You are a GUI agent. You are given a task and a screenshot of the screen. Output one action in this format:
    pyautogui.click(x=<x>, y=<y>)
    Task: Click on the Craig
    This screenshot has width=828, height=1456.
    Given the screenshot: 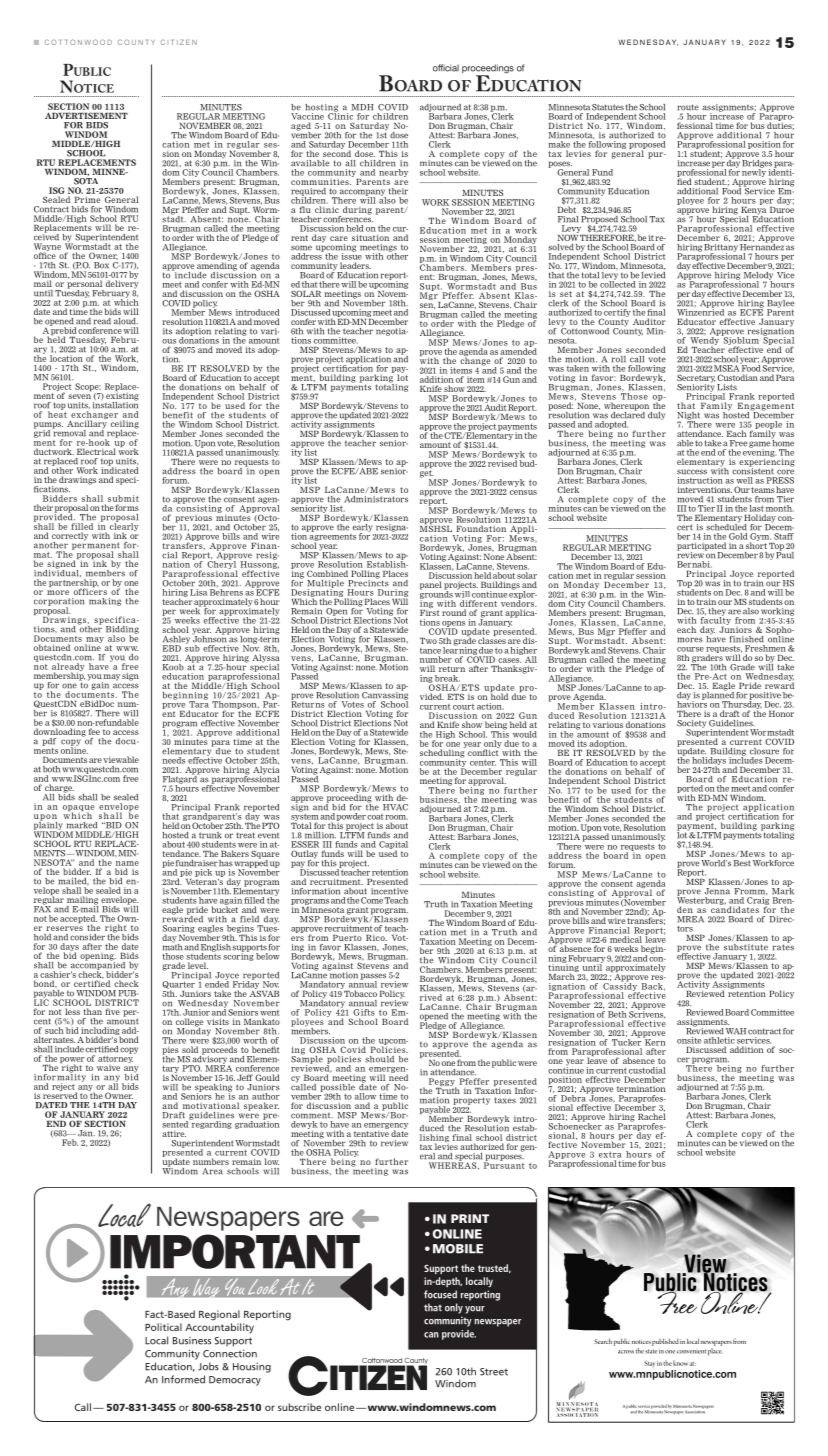 What is the action you would take?
    pyautogui.click(x=758, y=902)
